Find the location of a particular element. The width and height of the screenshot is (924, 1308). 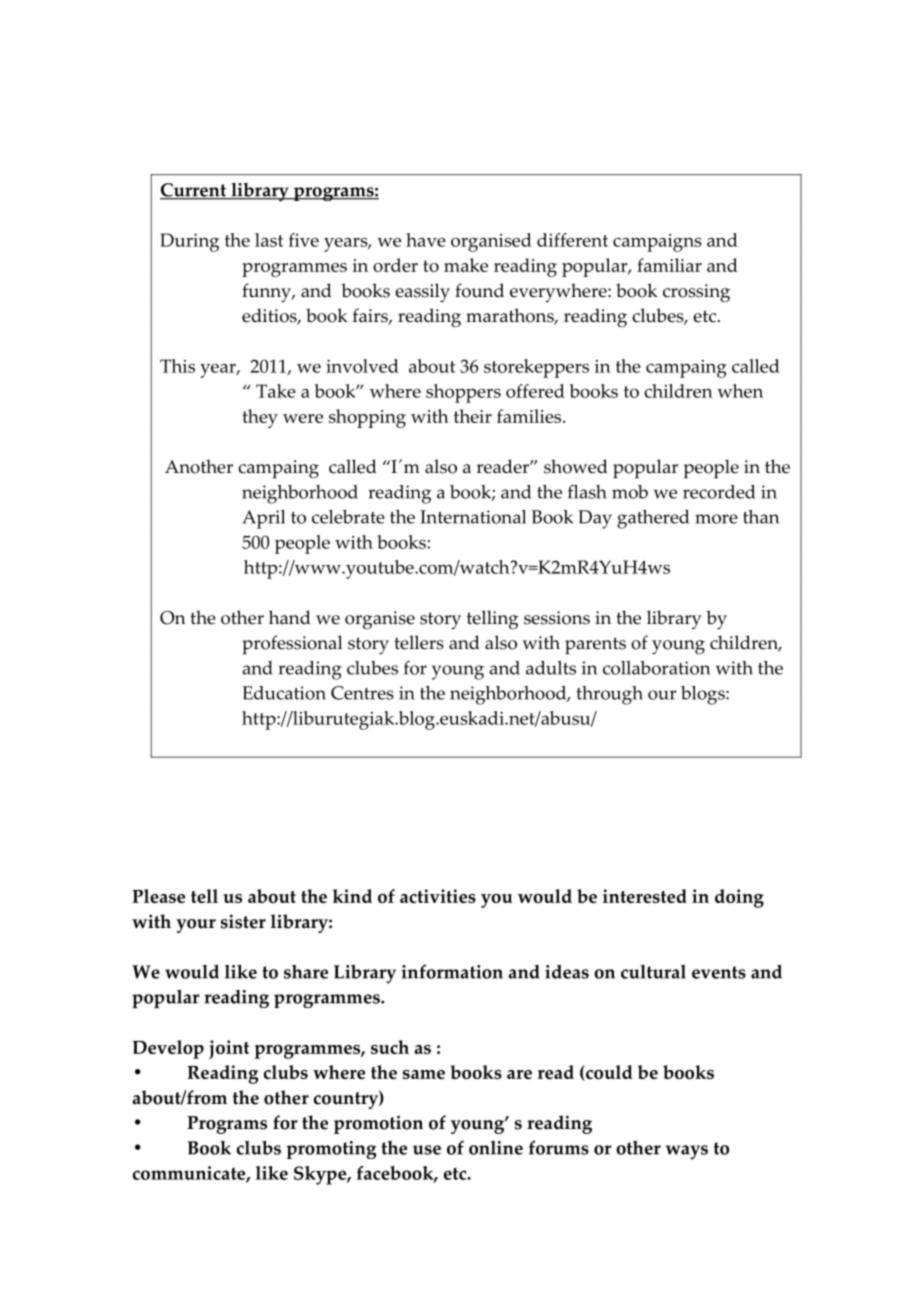

April is located at coordinates (263, 519).
